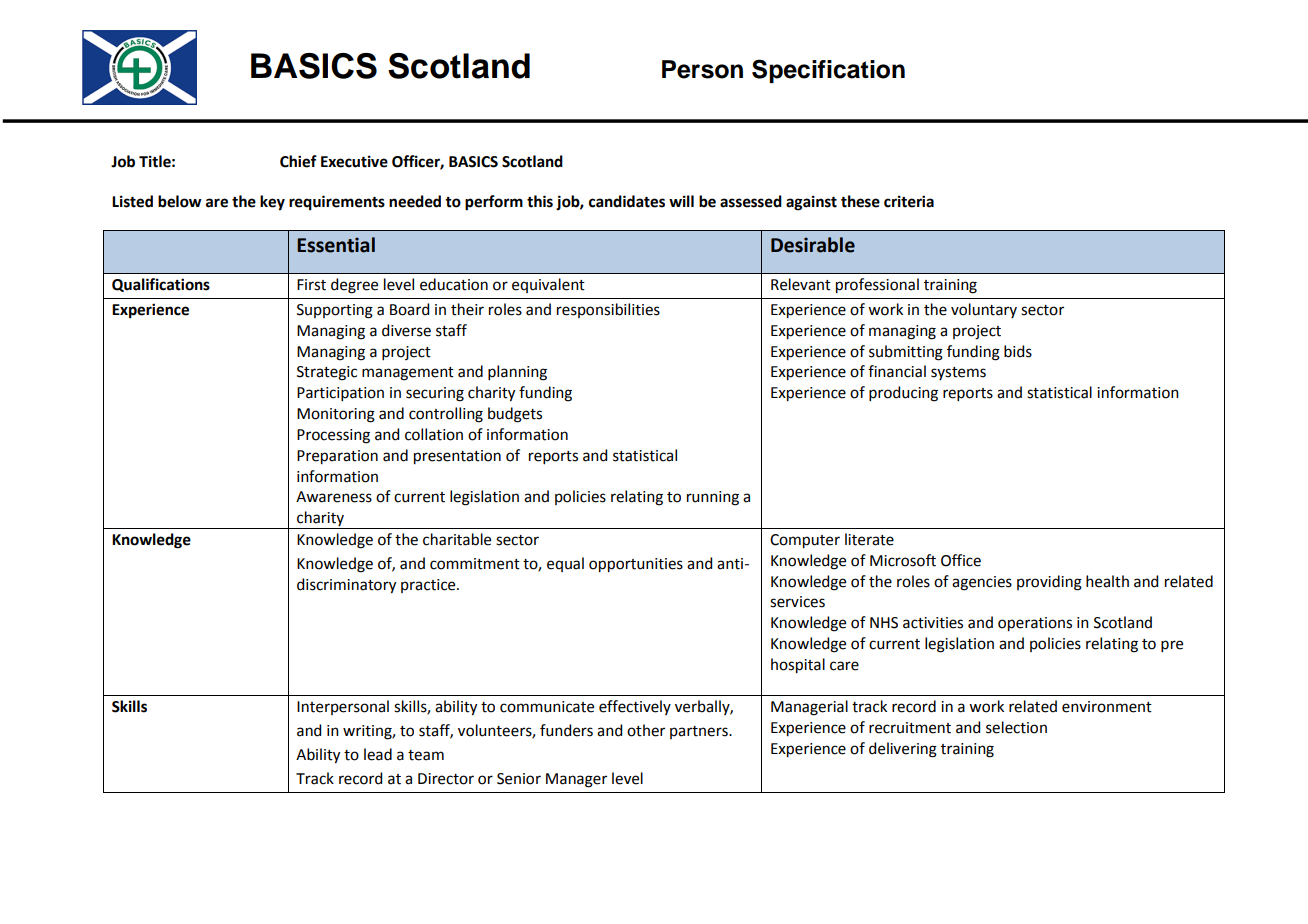 The image size is (1308, 924). Describe the element at coordinates (378, 754) in the screenshot. I see `lead` at that location.
